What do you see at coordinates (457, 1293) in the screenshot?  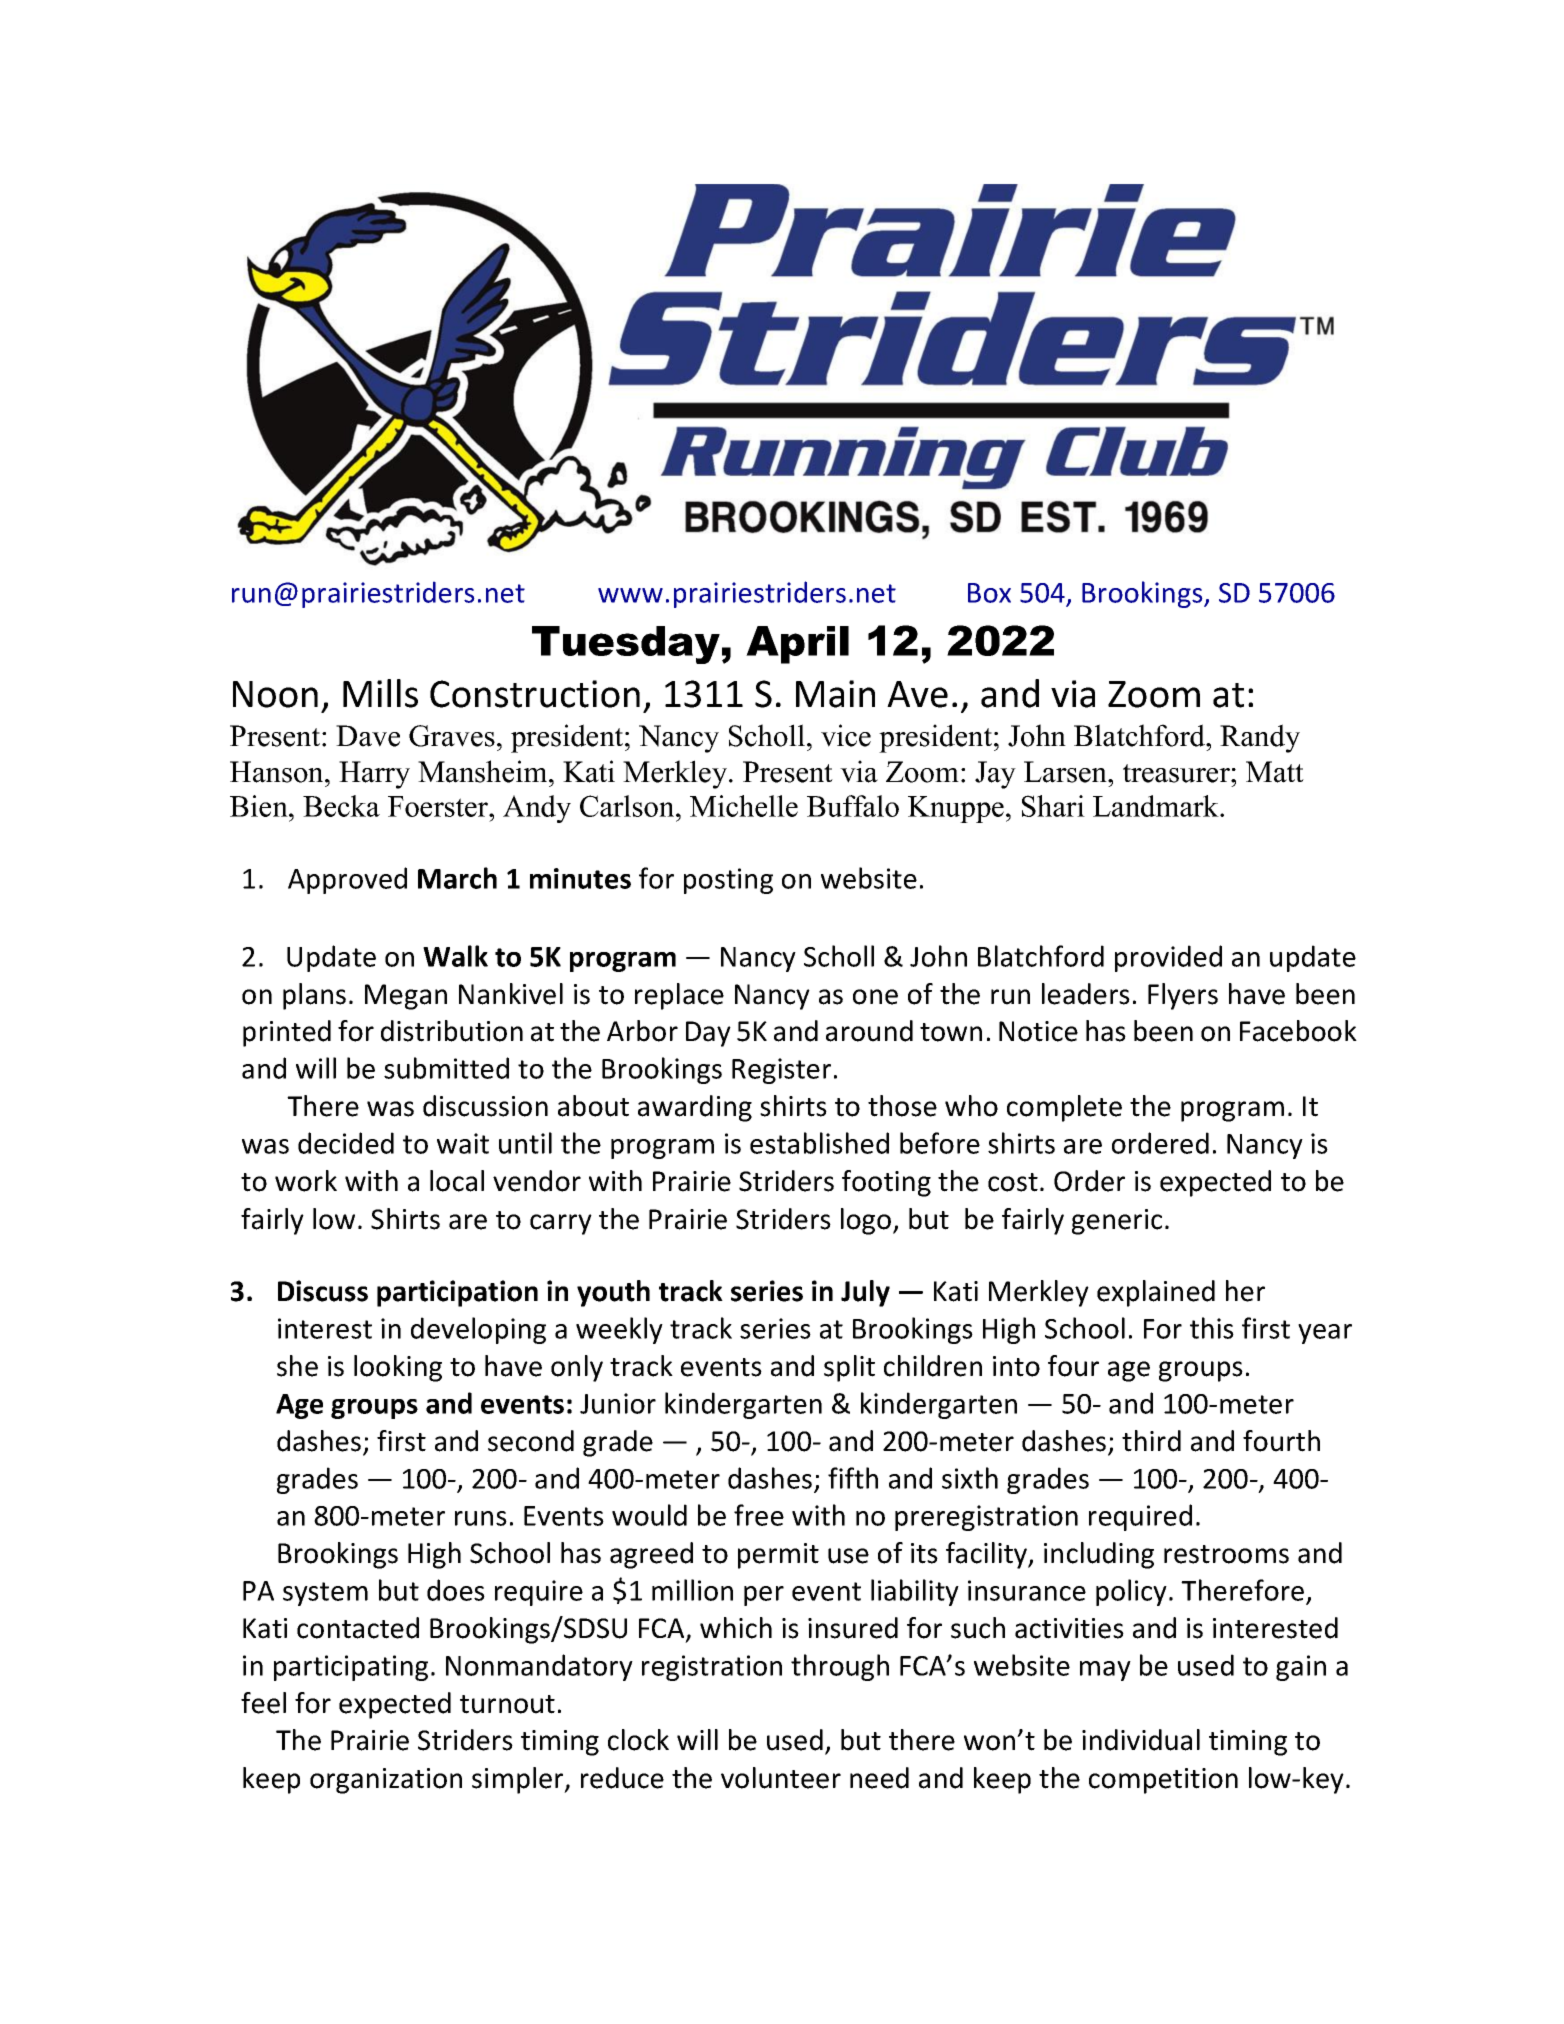 I see `participation` at bounding box center [457, 1293].
